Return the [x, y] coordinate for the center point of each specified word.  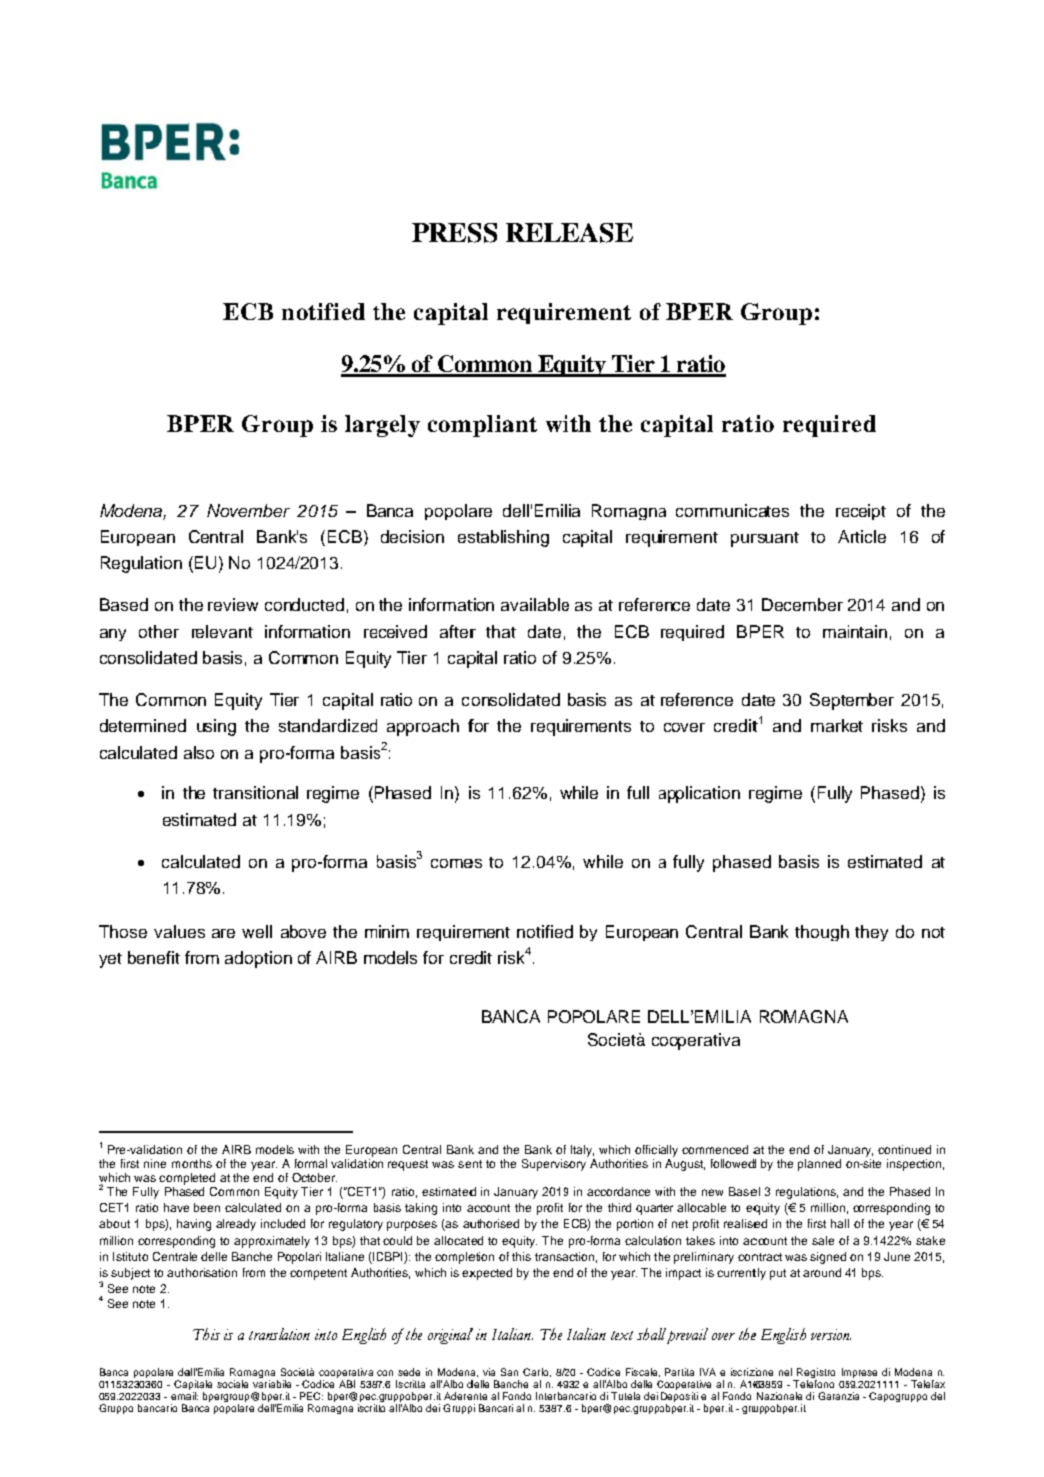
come [452, 863]
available [535, 604]
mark [830, 725]
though [822, 933]
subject [130, 1274]
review [233, 604]
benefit [154, 957]
